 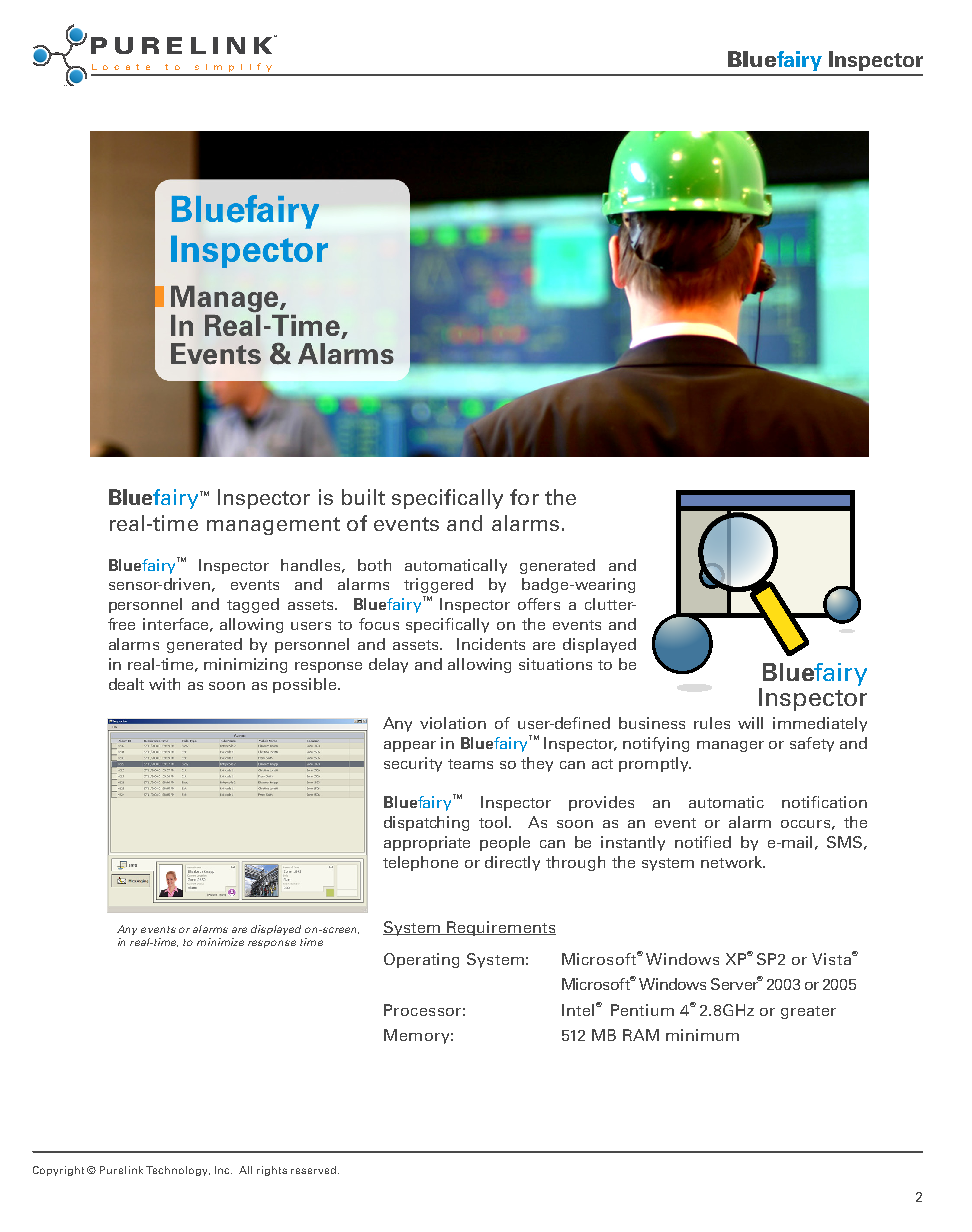 What do you see at coordinates (524, 497) in the screenshot?
I see `for` at bounding box center [524, 497].
